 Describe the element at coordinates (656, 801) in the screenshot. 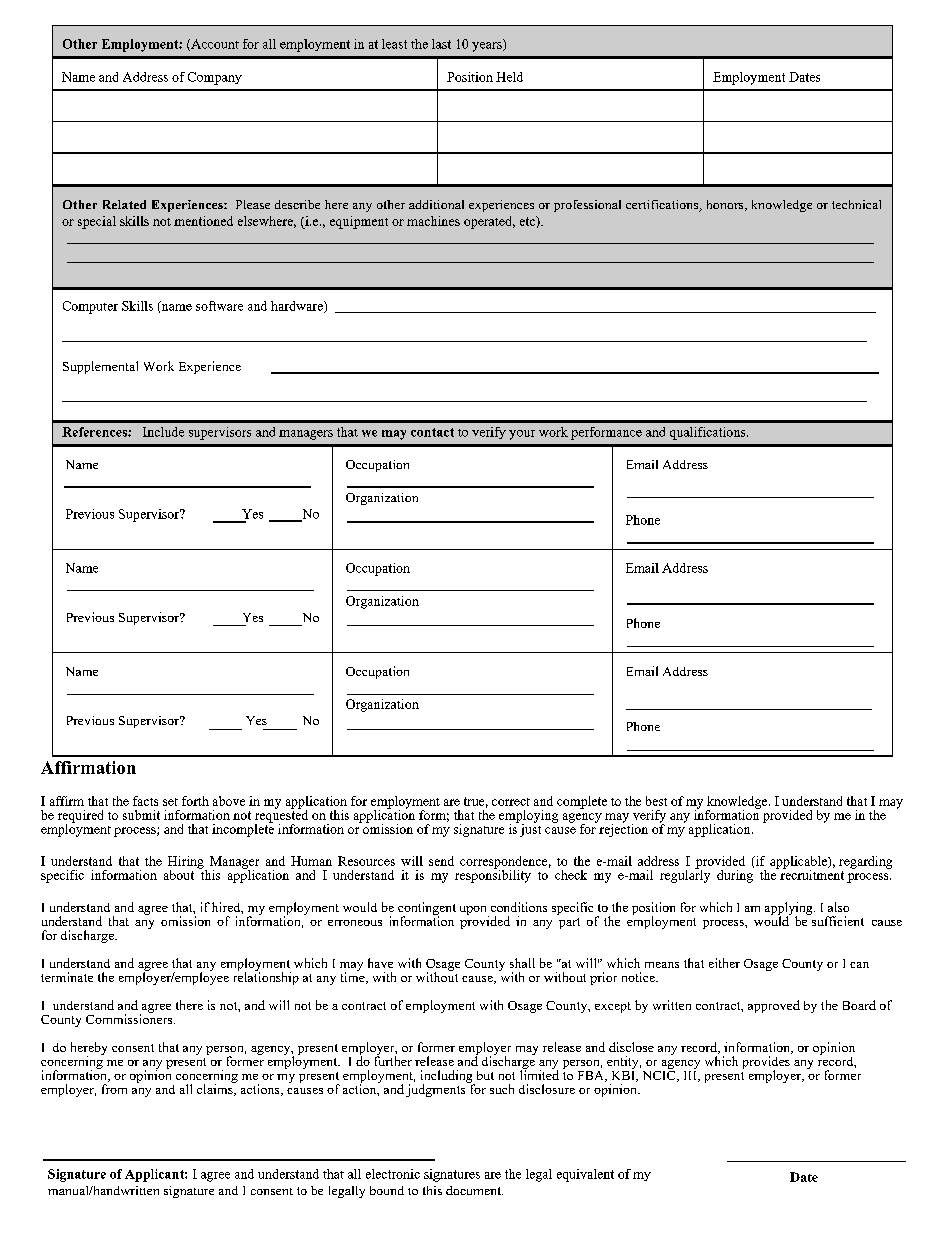

I see `best` at that location.
